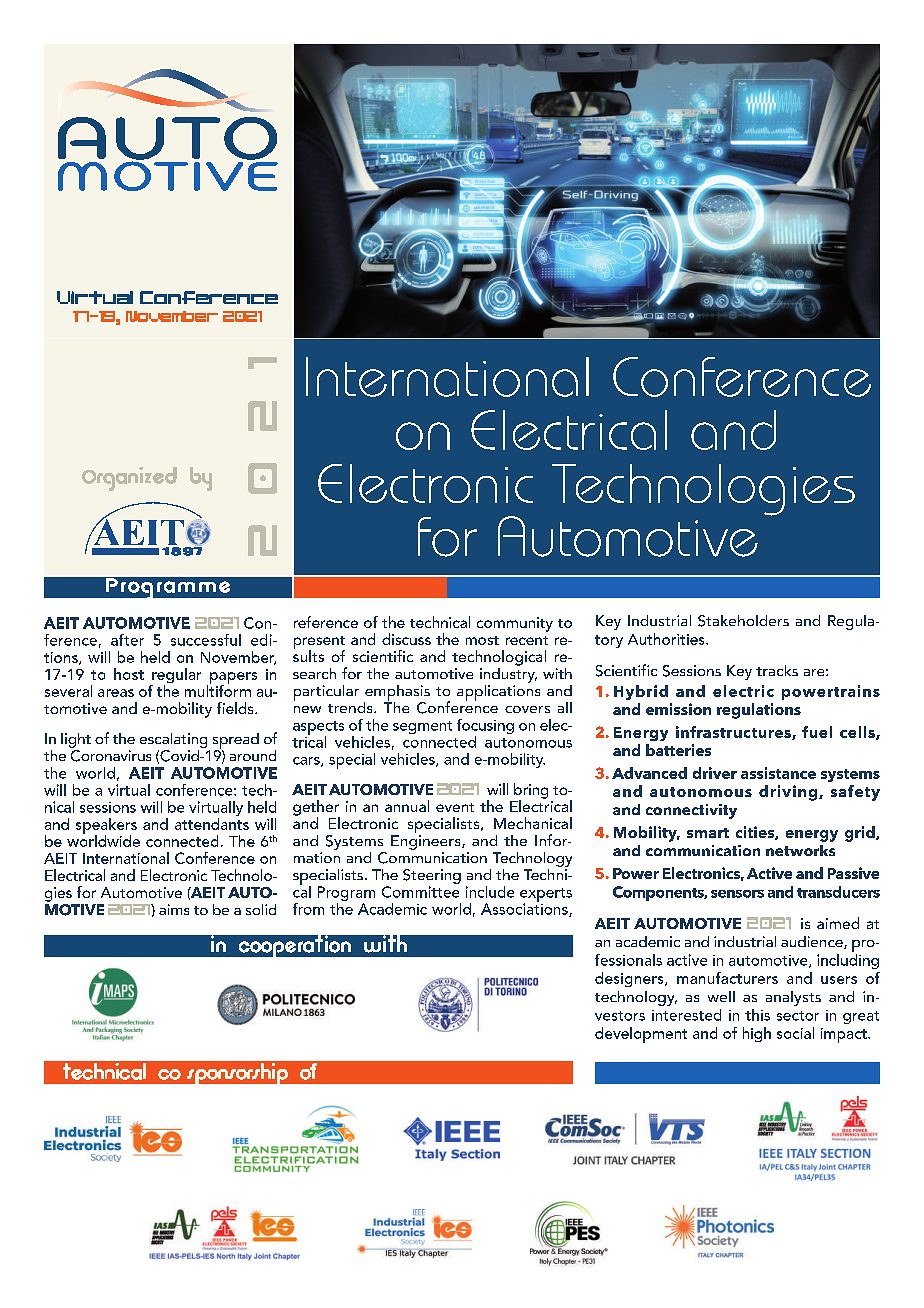  I want to click on development, so click(641, 1035).
